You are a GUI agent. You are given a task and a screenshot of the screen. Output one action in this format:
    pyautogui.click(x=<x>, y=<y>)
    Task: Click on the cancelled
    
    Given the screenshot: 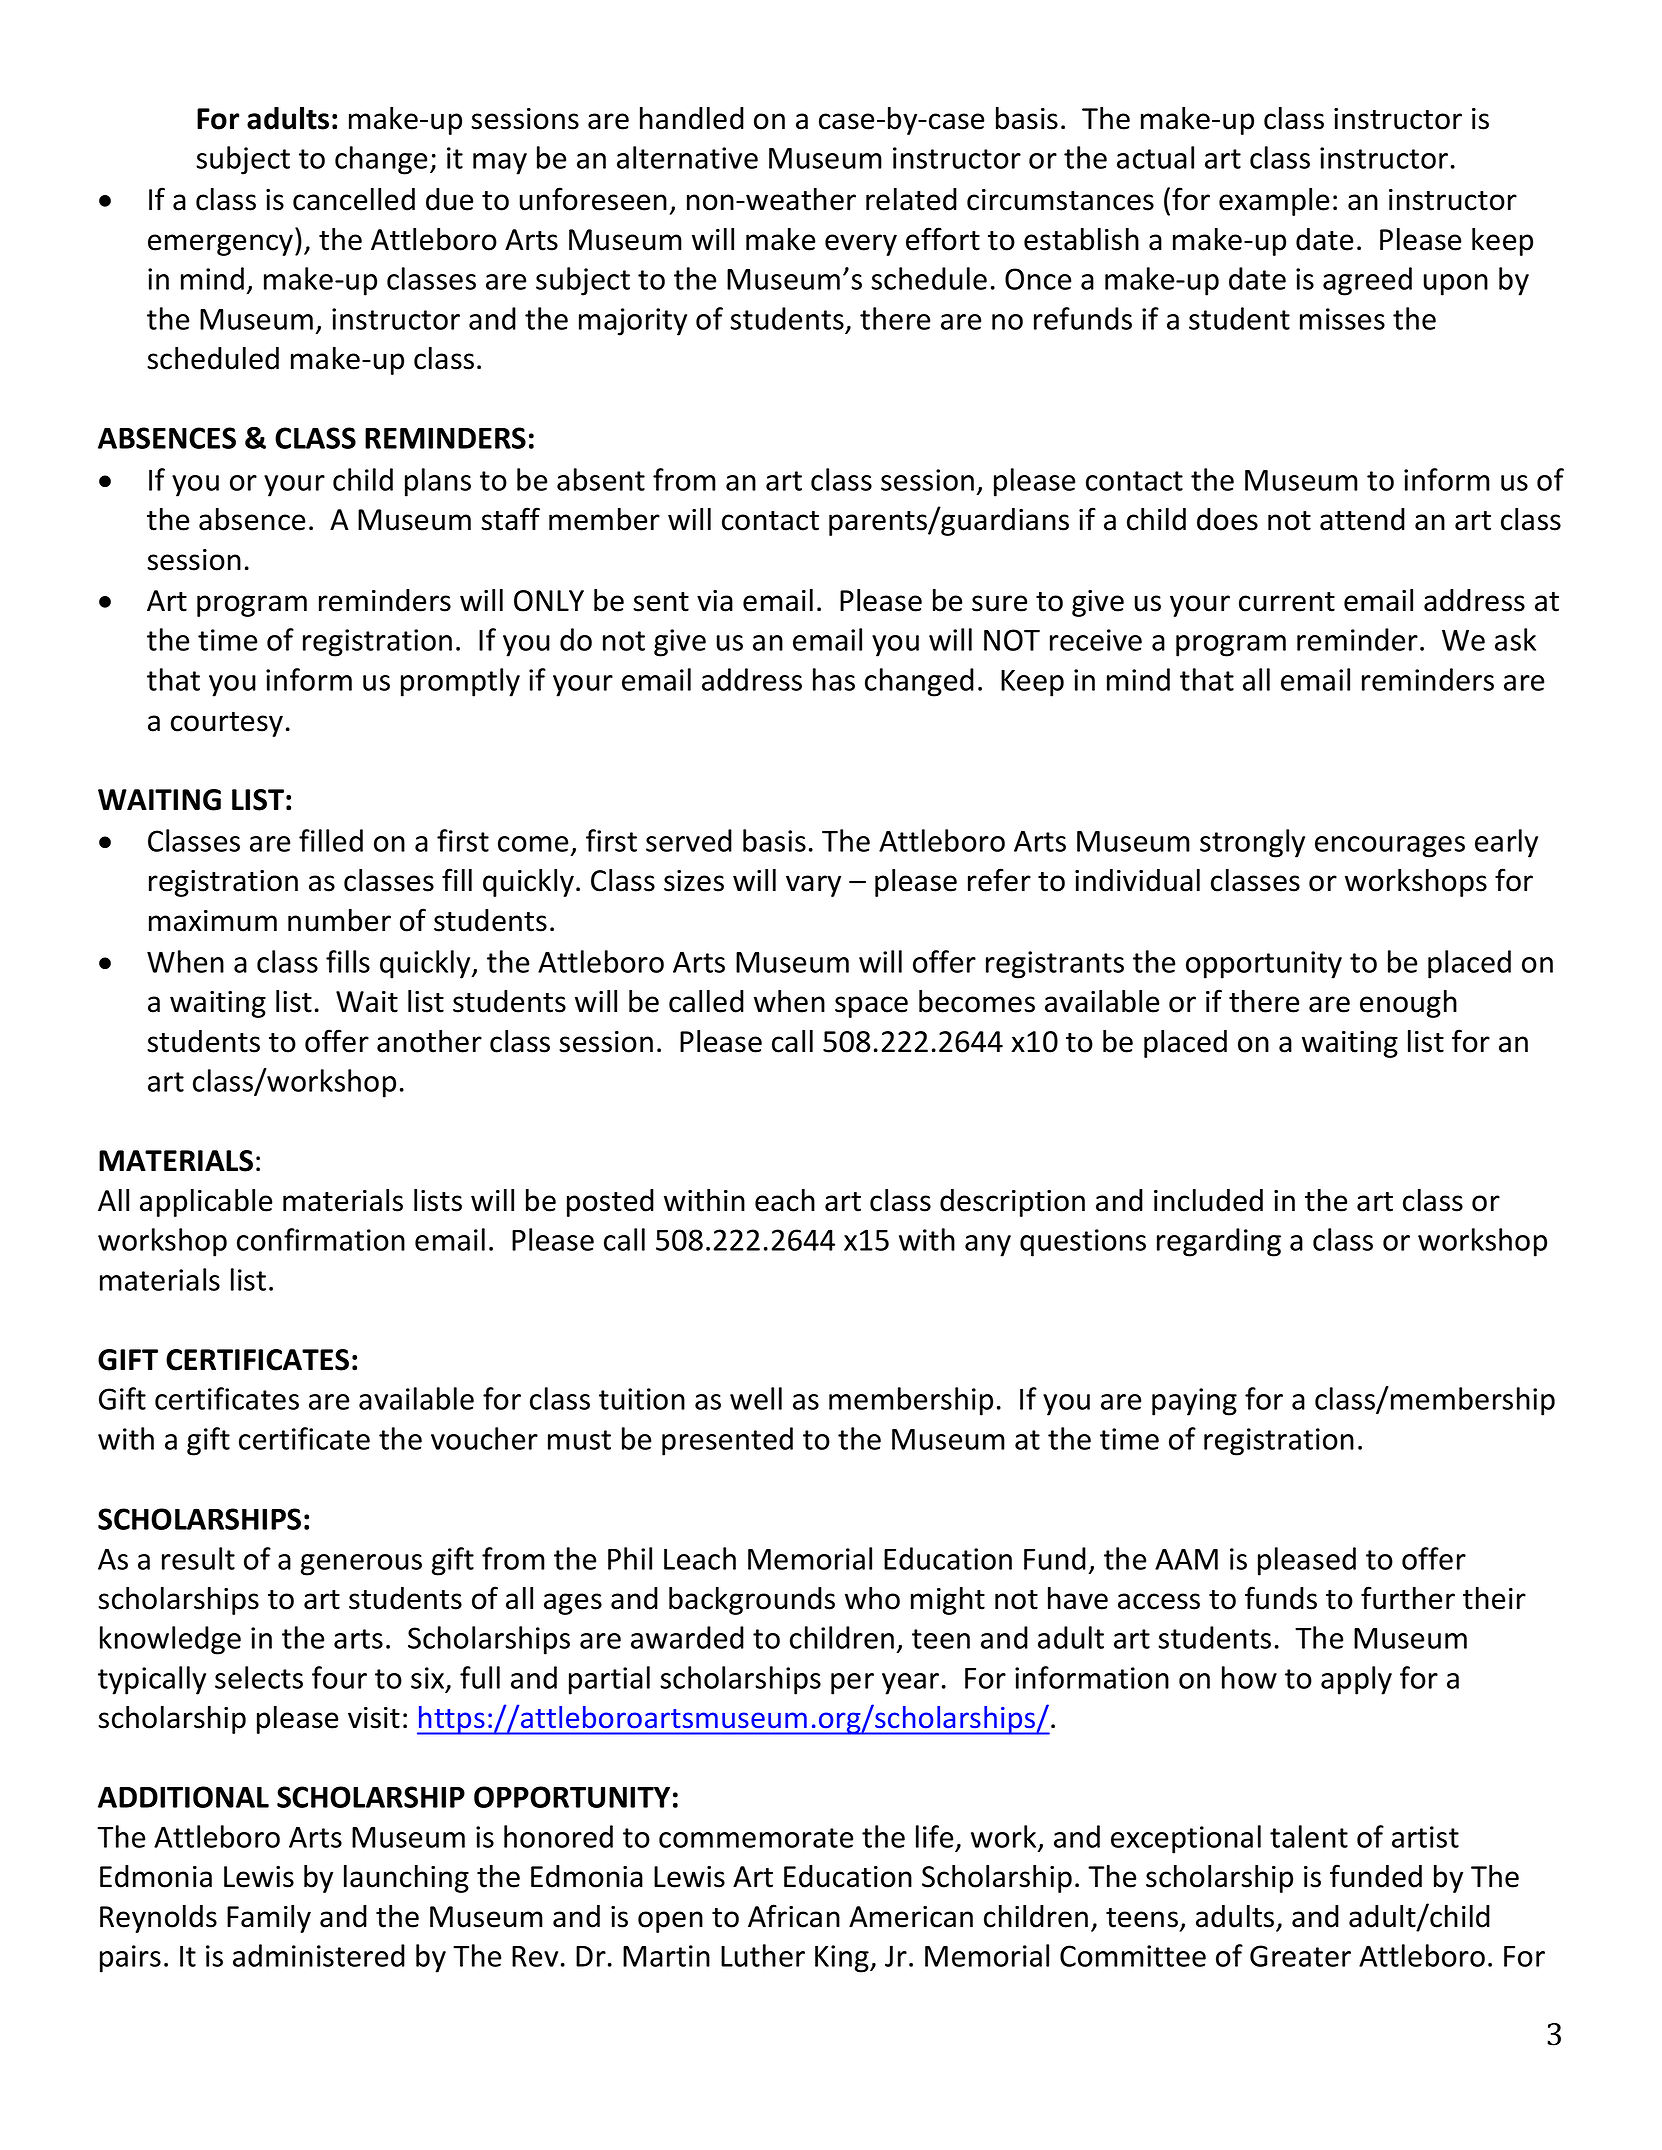 What is the action you would take?
    pyautogui.click(x=354, y=199)
